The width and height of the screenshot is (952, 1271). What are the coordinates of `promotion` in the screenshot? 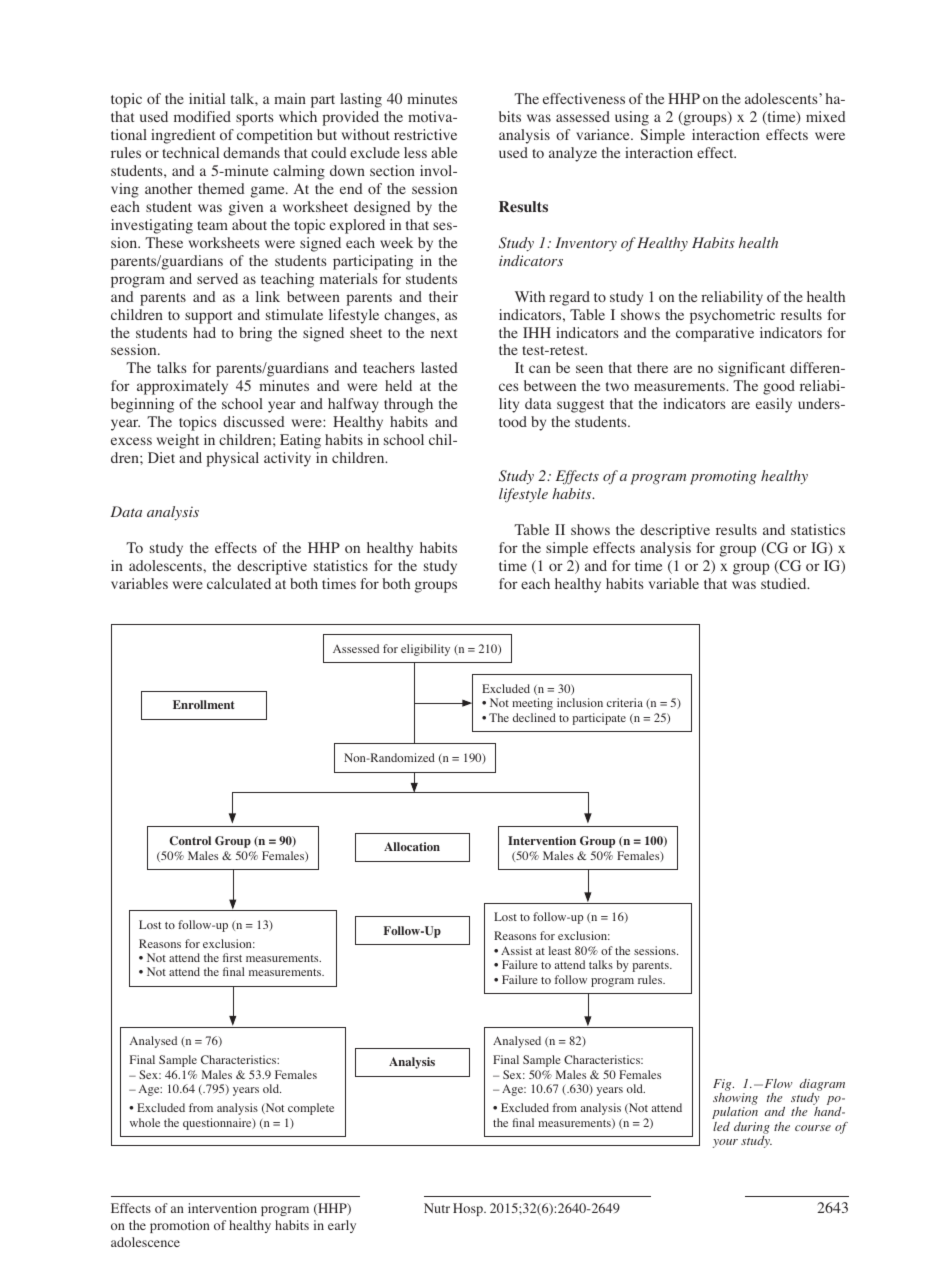 It's located at (180, 1226).
